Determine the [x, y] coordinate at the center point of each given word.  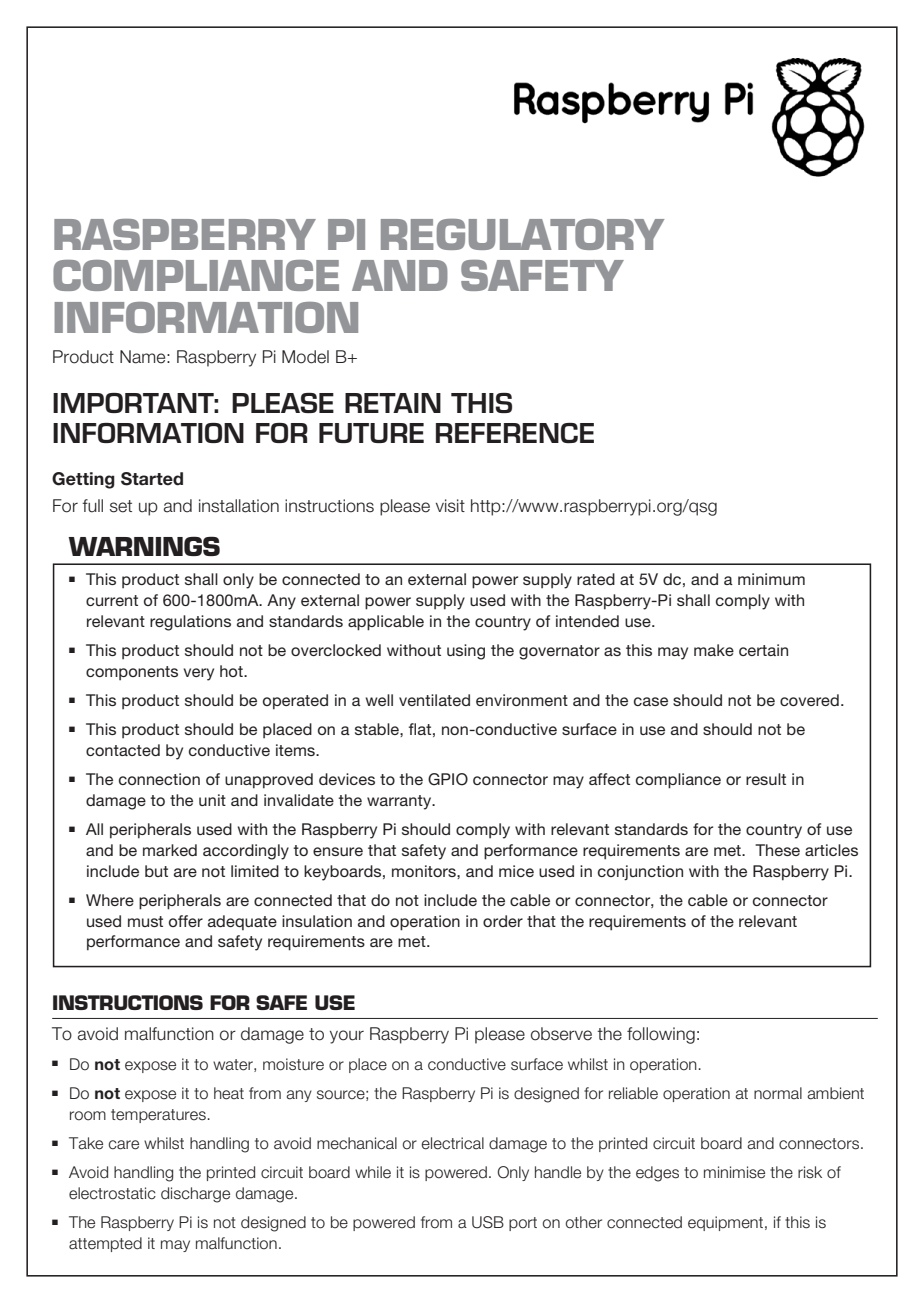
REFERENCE [515, 433]
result [766, 779]
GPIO [448, 779]
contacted [123, 750]
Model [305, 357]
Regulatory [522, 234]
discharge [195, 1195]
